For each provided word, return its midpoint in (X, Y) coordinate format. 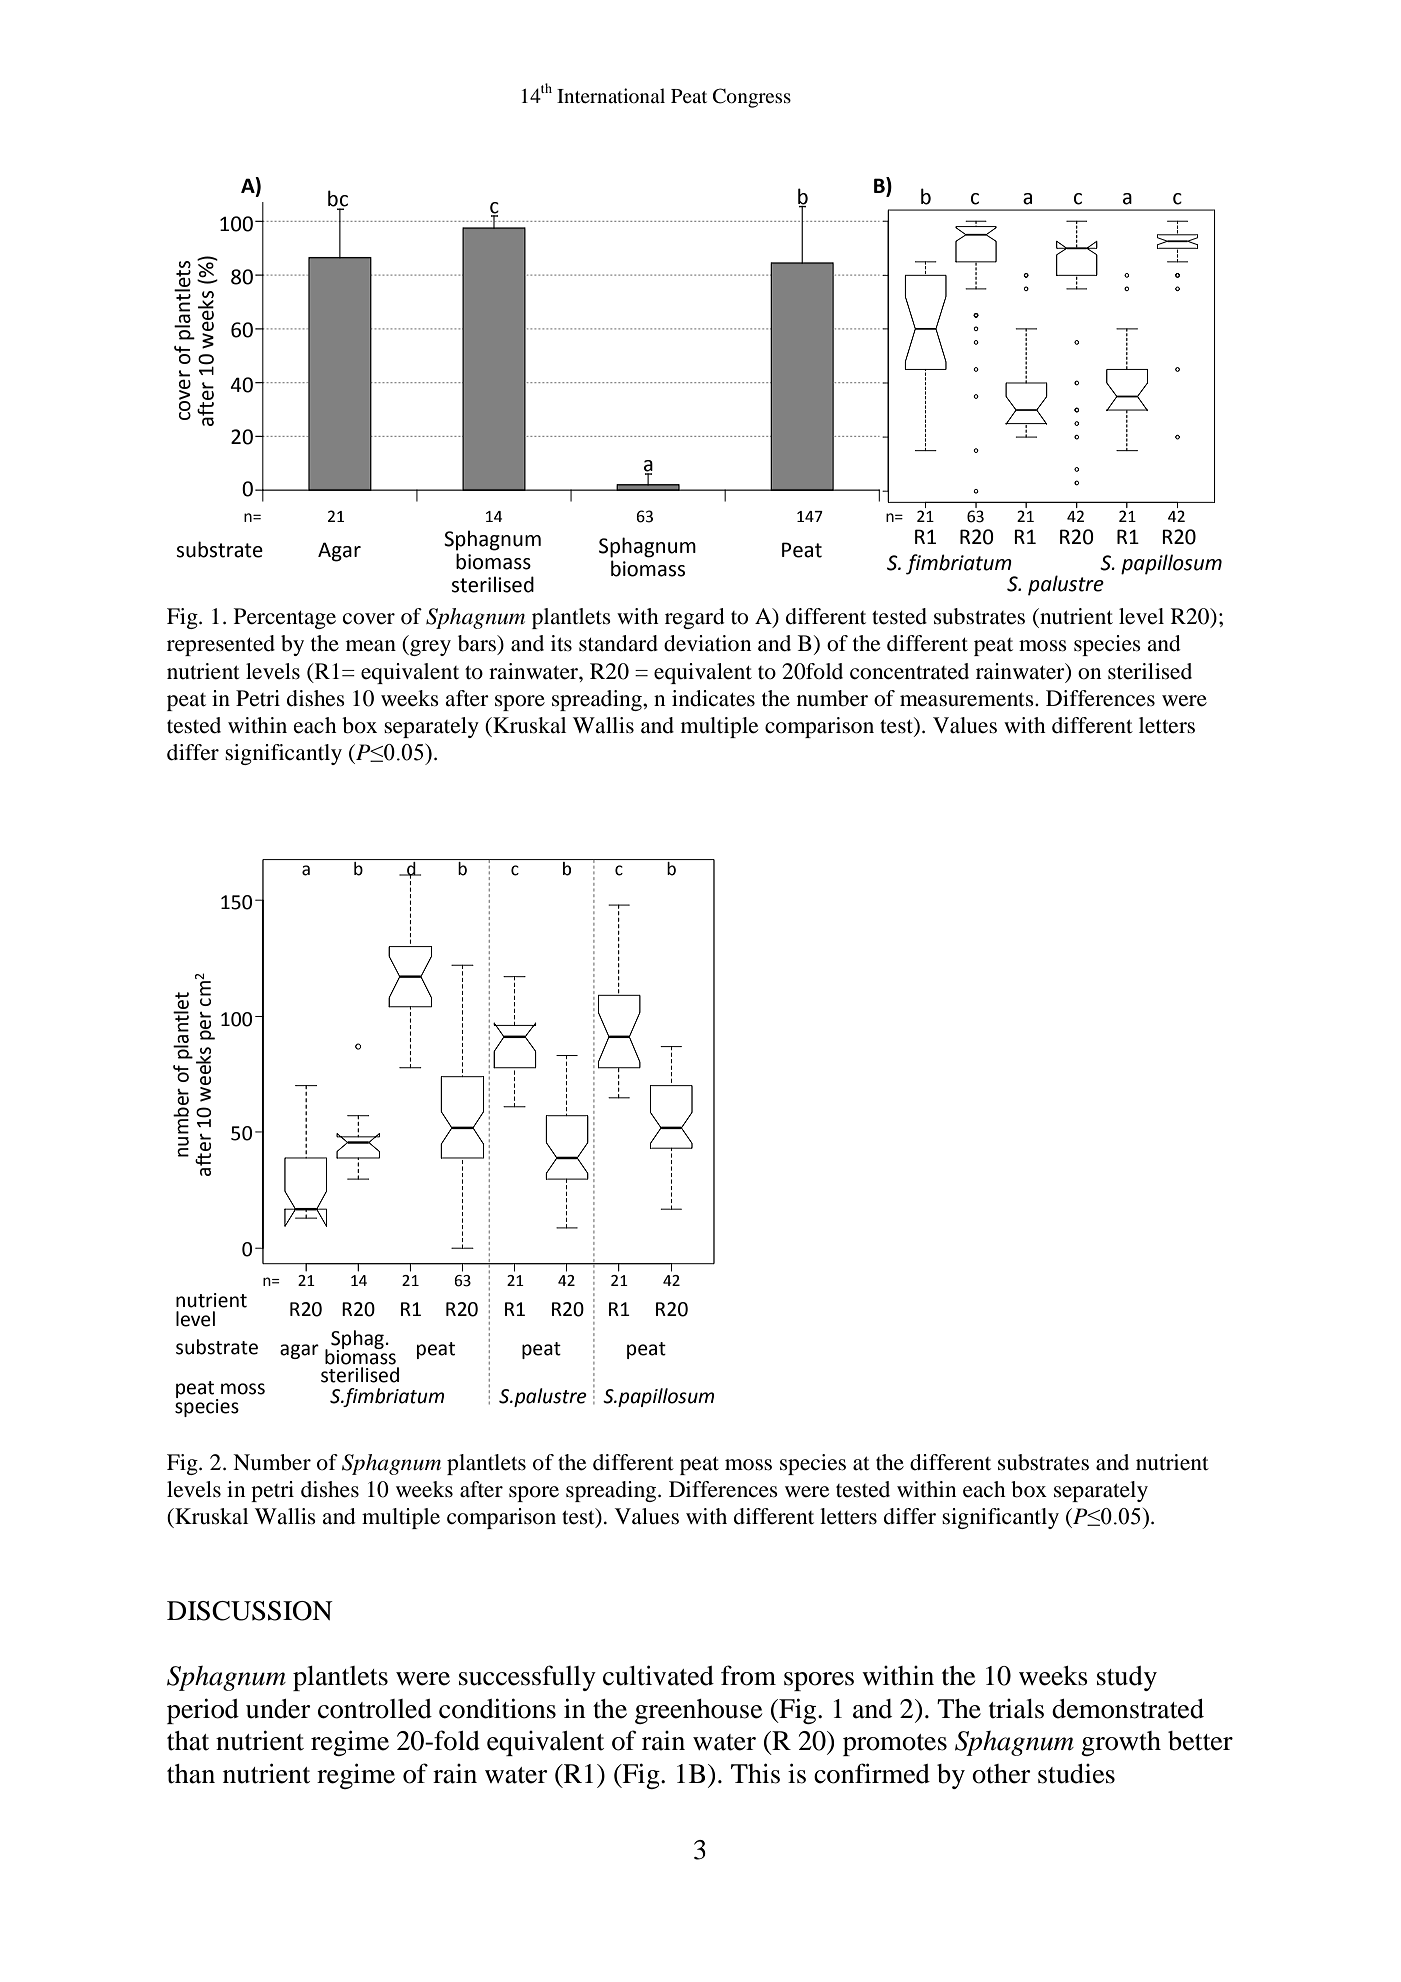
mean (371, 646)
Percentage (285, 618)
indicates (713, 698)
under (278, 1709)
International (611, 96)
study (1127, 1678)
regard (695, 618)
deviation (707, 643)
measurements (968, 699)
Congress (752, 98)
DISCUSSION (250, 1611)
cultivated (658, 1675)
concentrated (909, 671)
